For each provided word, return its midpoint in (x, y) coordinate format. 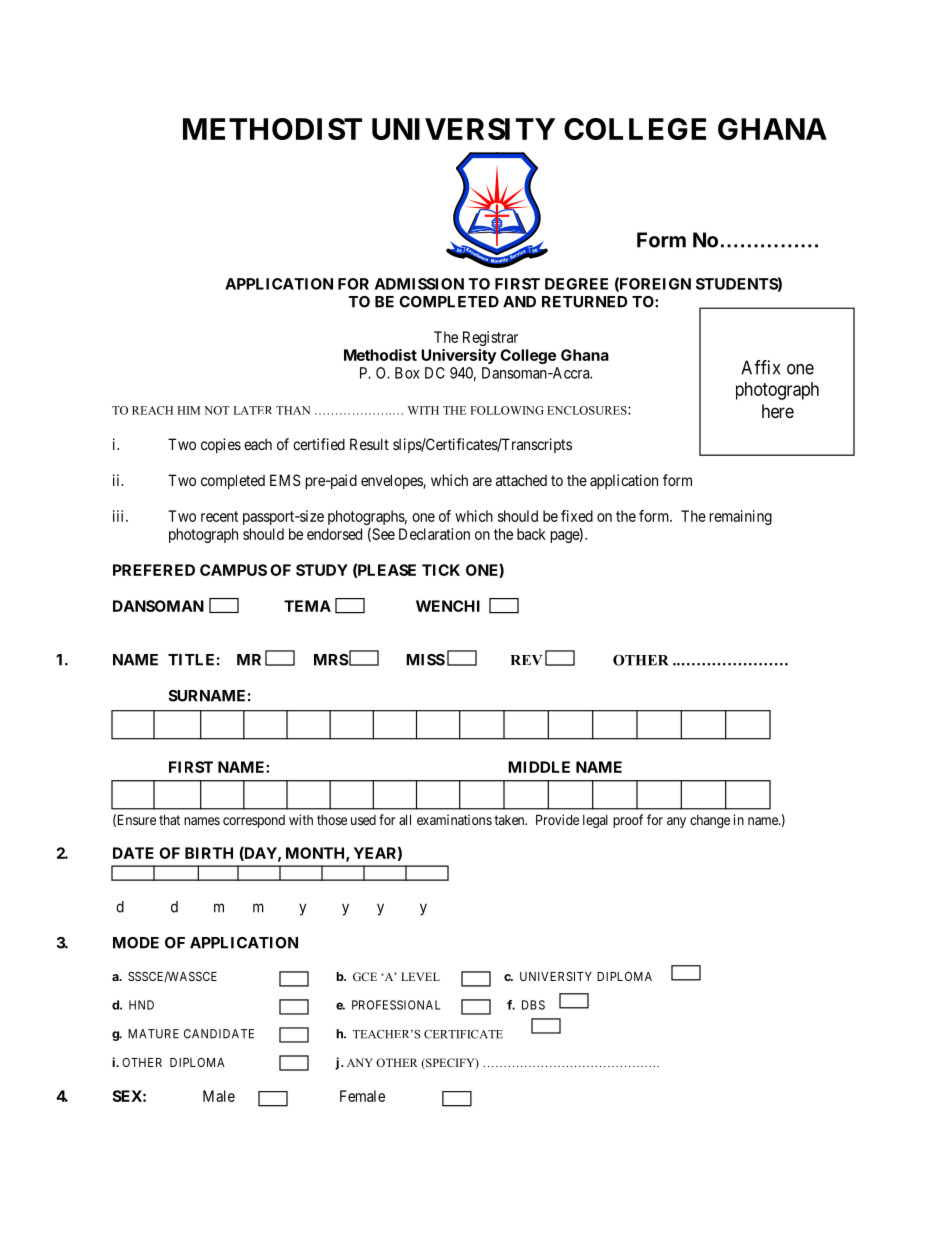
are (482, 481)
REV (526, 660)
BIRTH (209, 853)
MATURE (153, 1034)
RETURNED (584, 302)
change (710, 821)
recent (219, 516)
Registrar (490, 338)
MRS (331, 660)
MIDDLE (539, 767)
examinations (454, 819)
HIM (188, 410)
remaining (741, 517)
